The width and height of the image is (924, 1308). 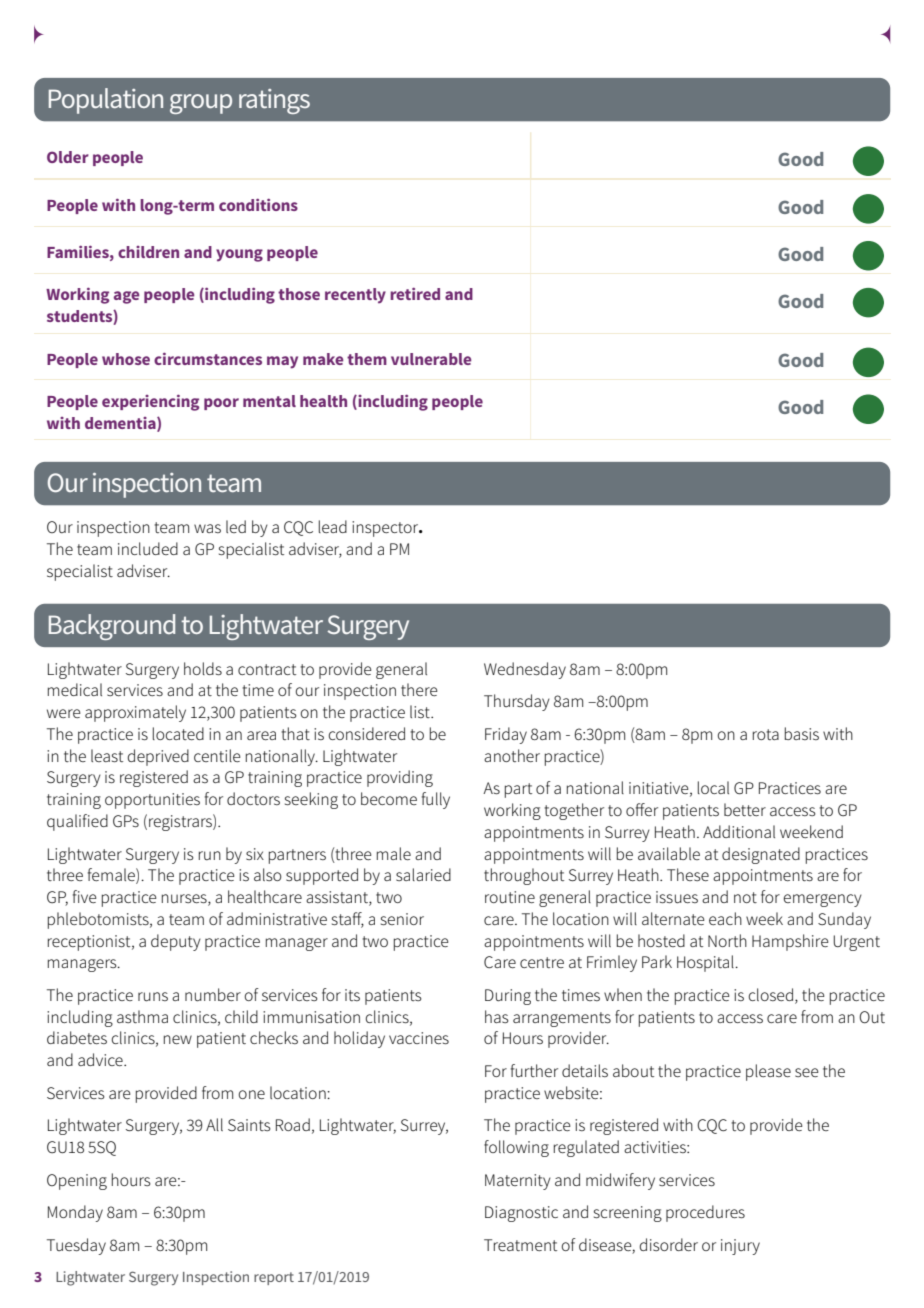 What do you see at coordinates (121, 424) in the image?
I see `dementia` at bounding box center [121, 424].
